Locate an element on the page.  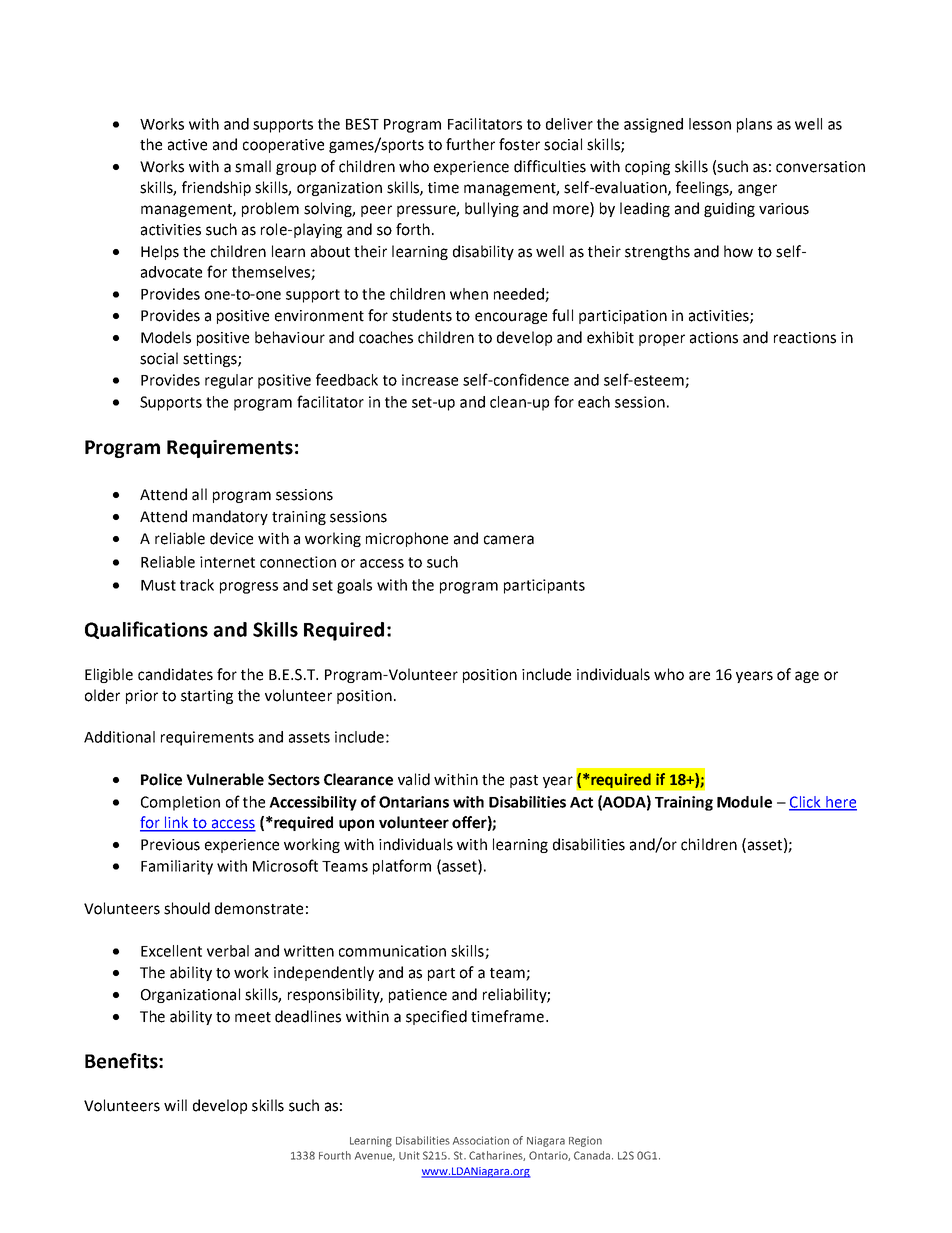
Association is located at coordinates (481, 1140).
